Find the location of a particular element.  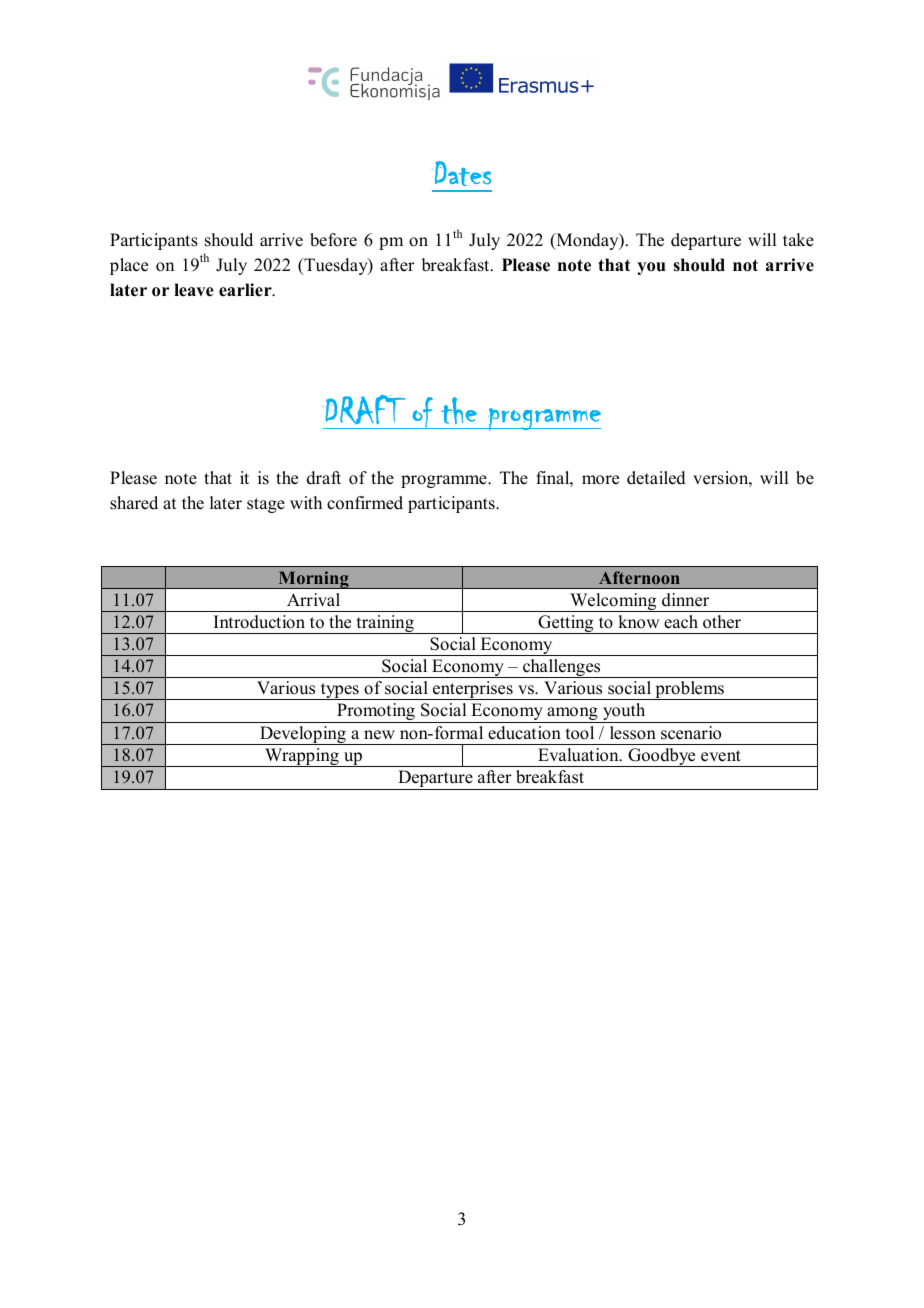

take is located at coordinates (798, 240).
